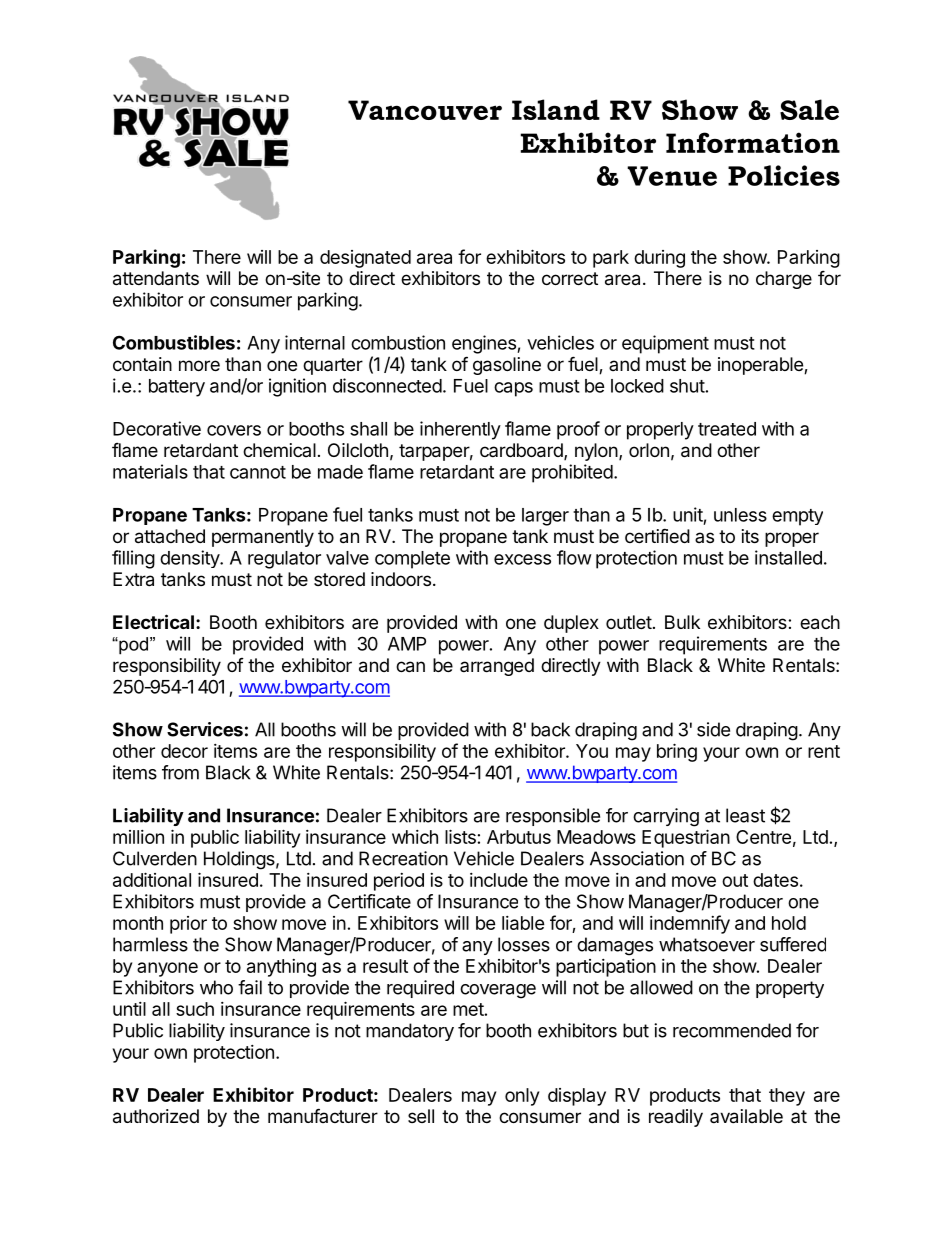 The image size is (952, 1233). Describe the element at coordinates (156, 1116) in the image. I see `authorized` at that location.
